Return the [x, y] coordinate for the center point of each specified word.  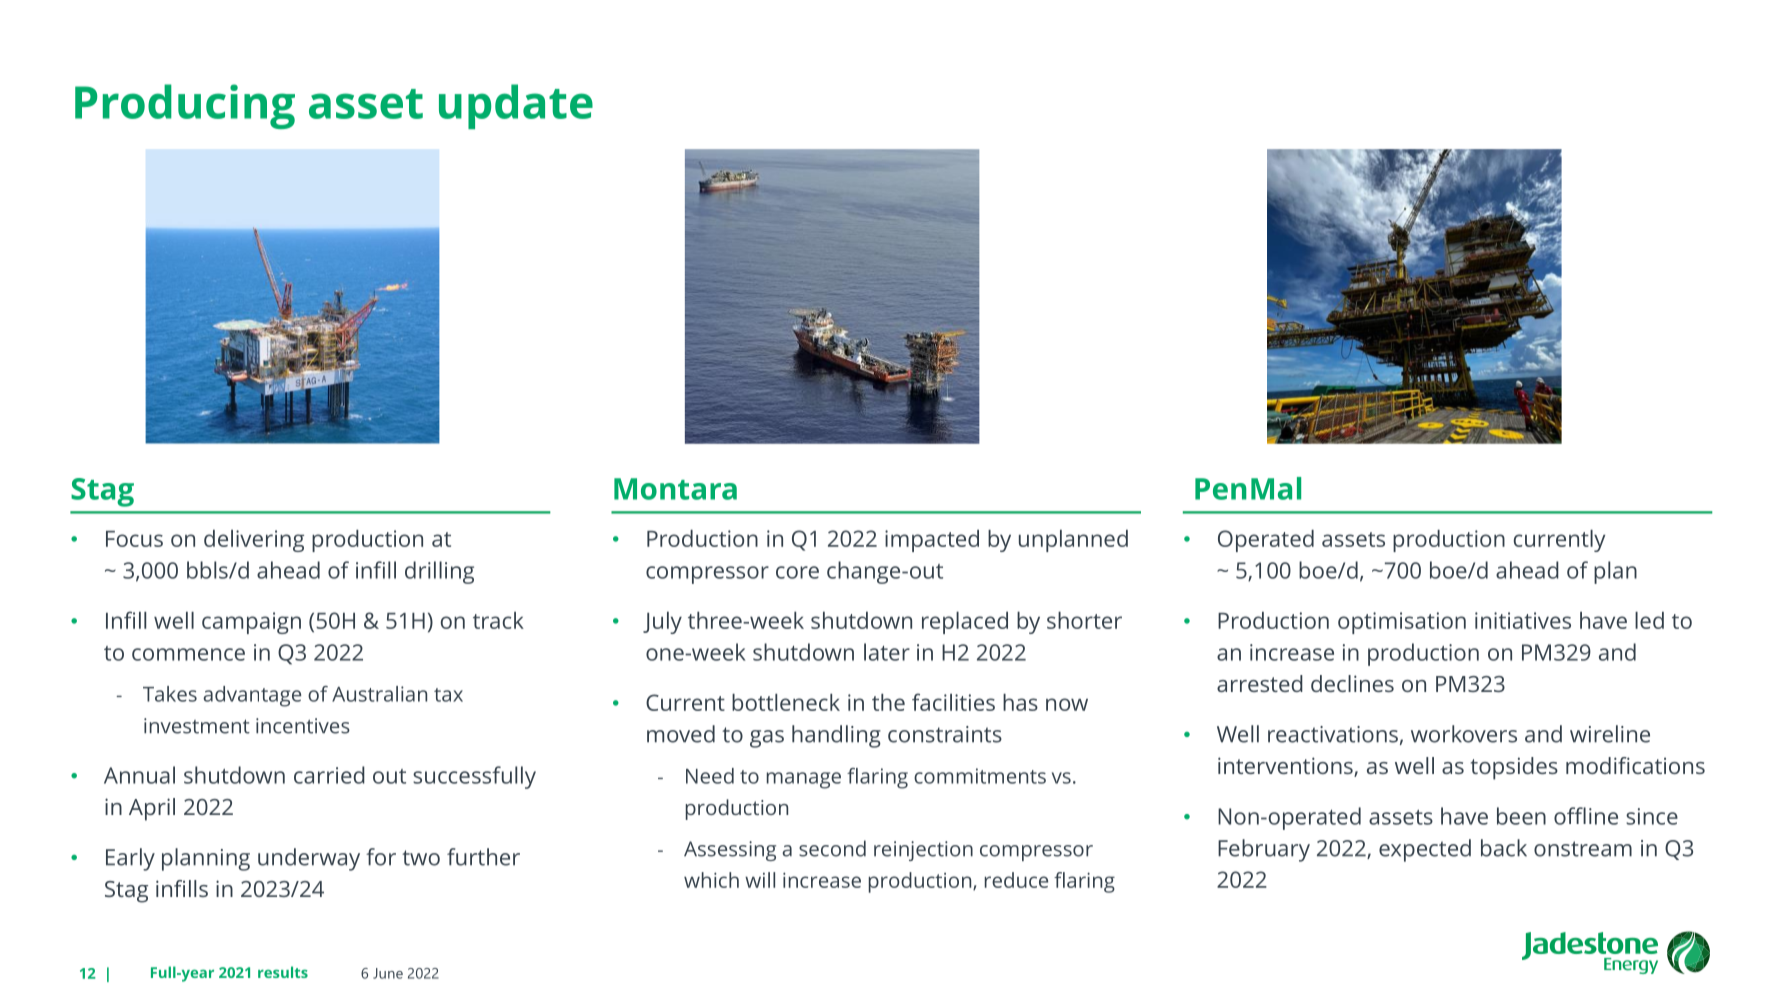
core [797, 572]
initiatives [1523, 620]
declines [1352, 683]
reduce [1016, 880]
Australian [379, 694]
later [887, 652]
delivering [254, 541]
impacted [932, 541]
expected [1425, 850]
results [283, 972]
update [516, 106]
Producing [185, 106]
